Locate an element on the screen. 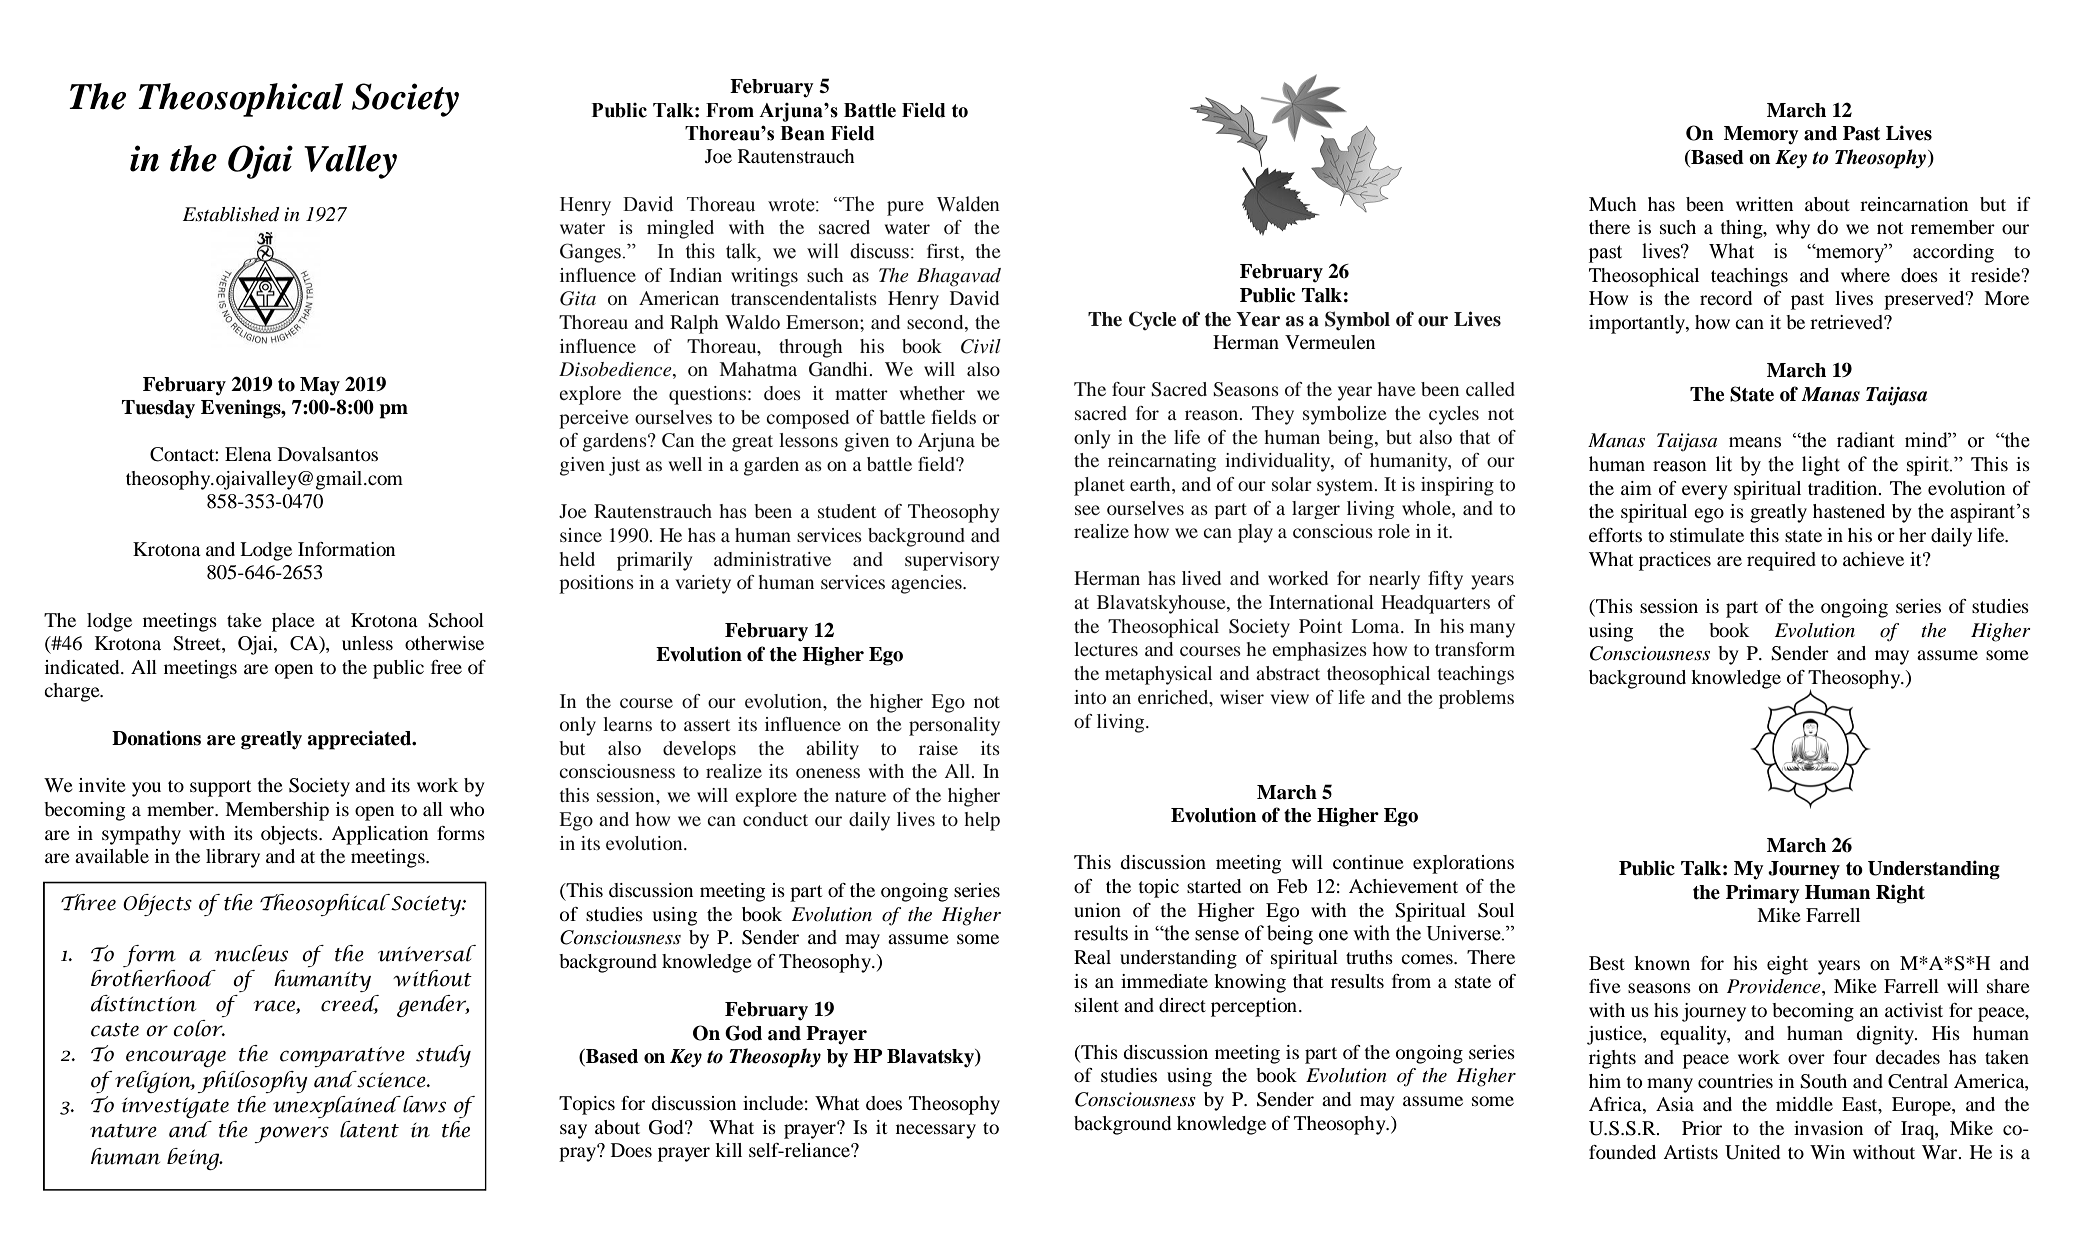 This screenshot has width=2074, height=1259. Walden is located at coordinates (968, 204).
